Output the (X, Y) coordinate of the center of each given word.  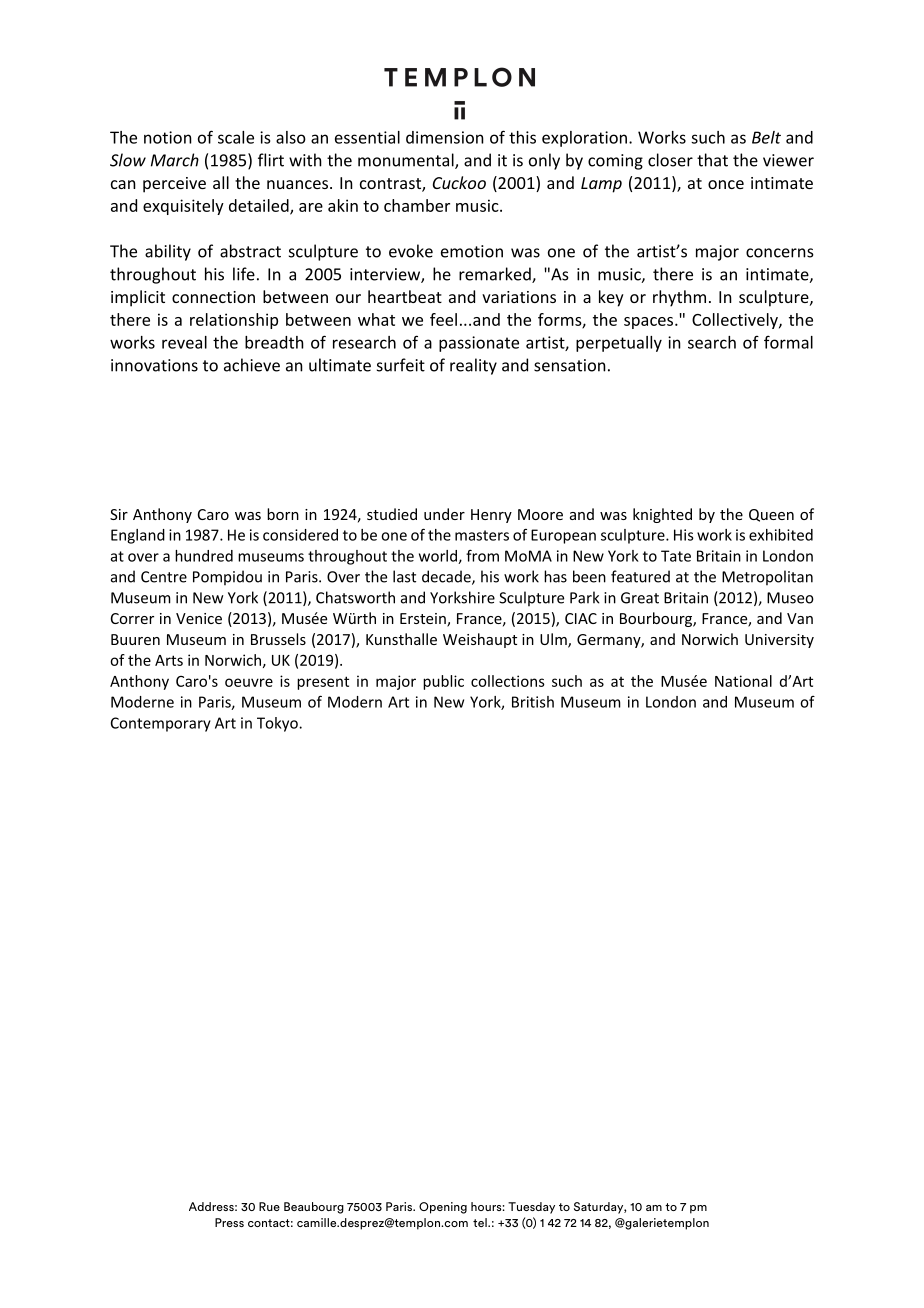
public (443, 682)
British (533, 702)
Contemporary (161, 724)
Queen (771, 515)
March (175, 160)
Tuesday (531, 1208)
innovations (154, 365)
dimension (445, 137)
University (779, 641)
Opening (443, 1208)
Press (229, 1222)
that (712, 160)
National (743, 681)
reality (473, 366)
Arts (169, 660)
